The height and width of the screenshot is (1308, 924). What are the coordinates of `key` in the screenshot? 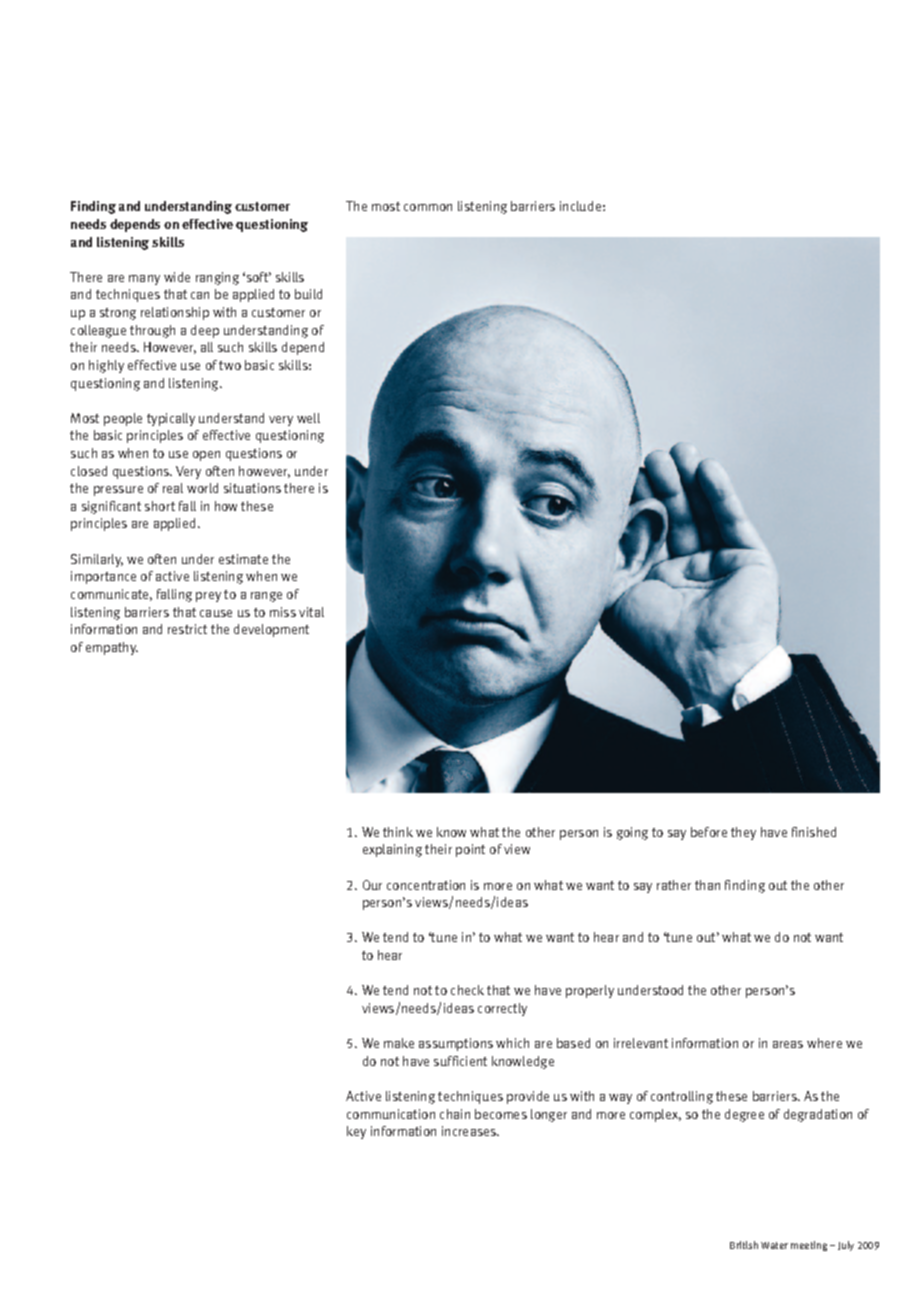 It's located at (356, 1132).
